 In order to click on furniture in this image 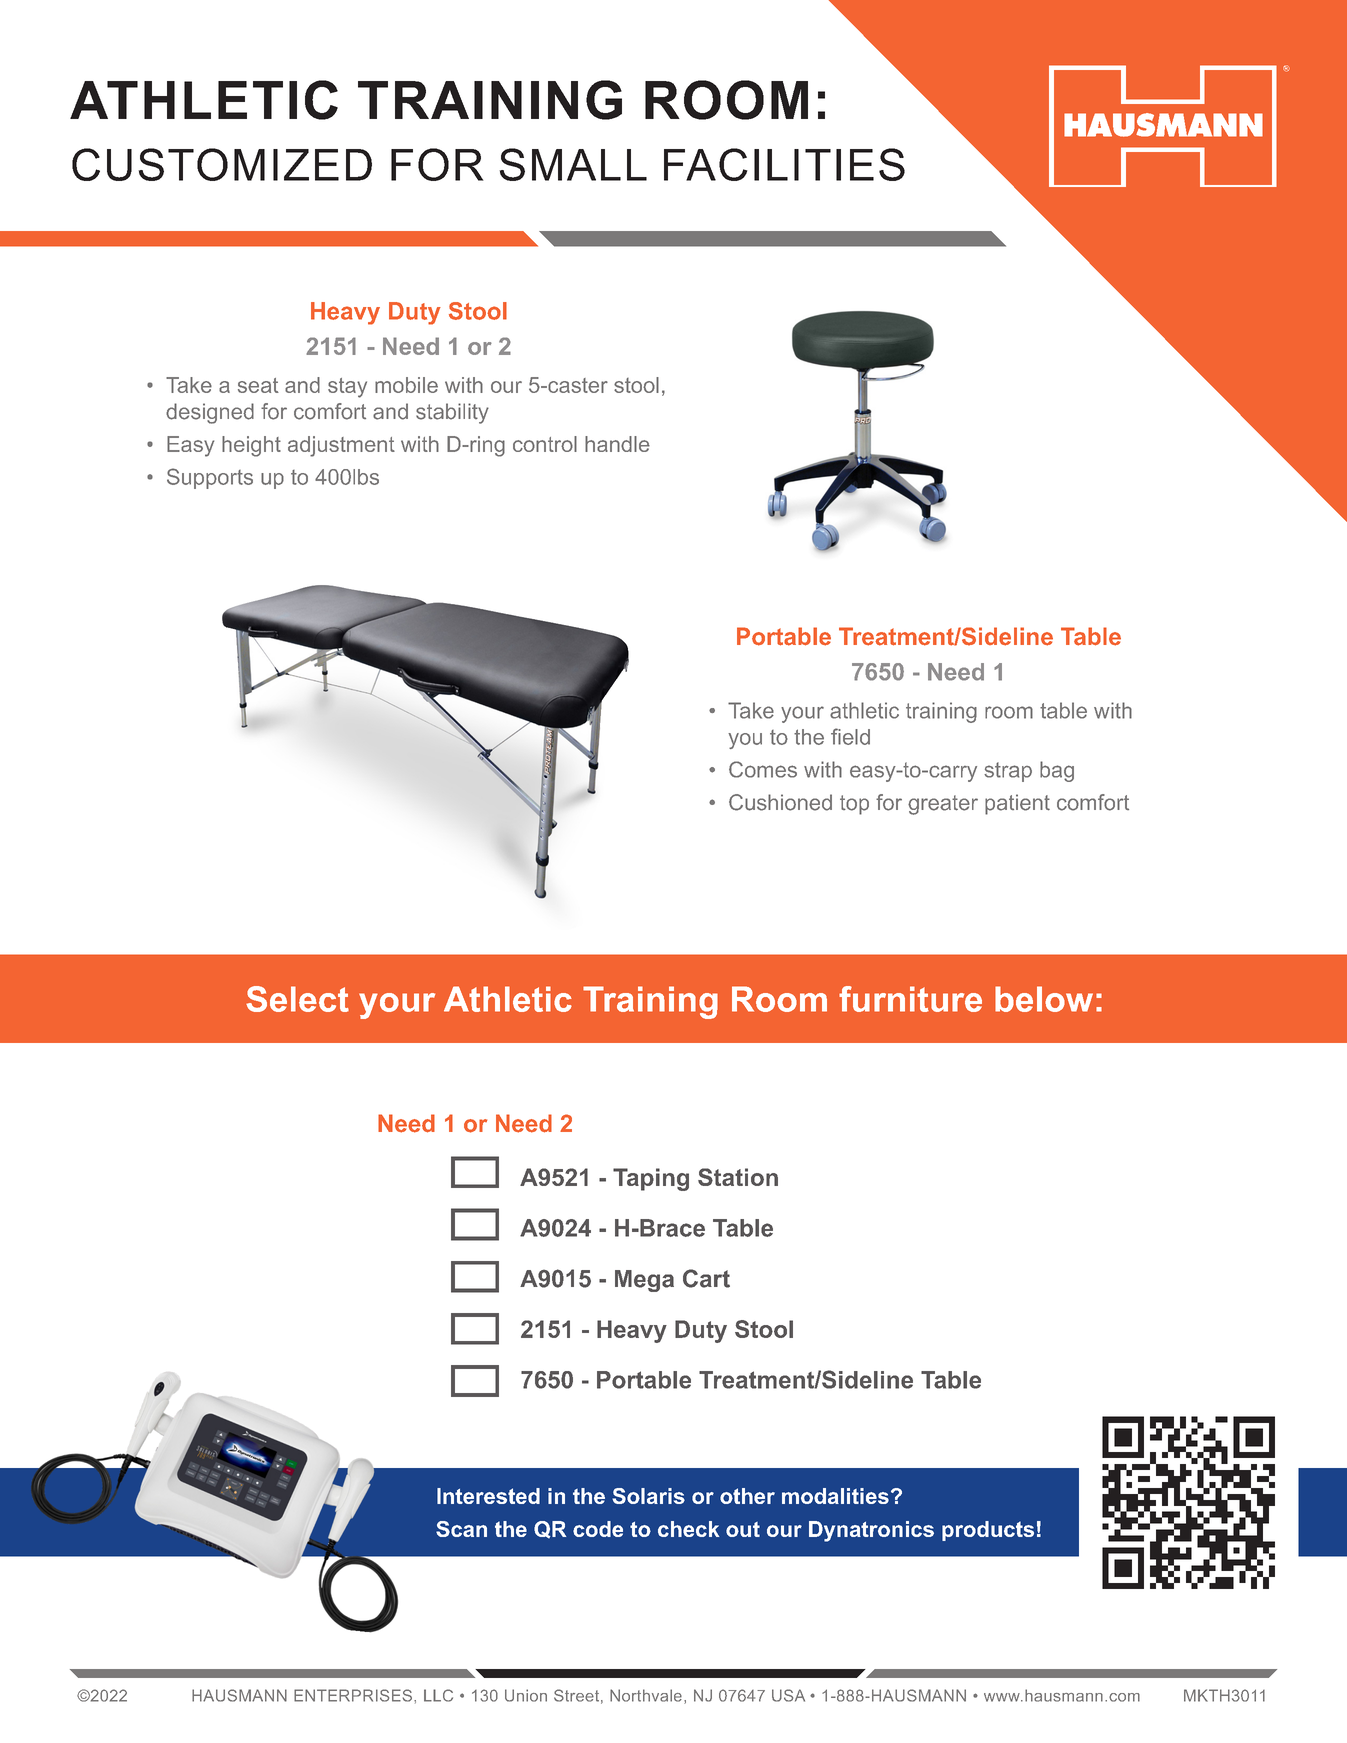, I will do `click(910, 999)`.
